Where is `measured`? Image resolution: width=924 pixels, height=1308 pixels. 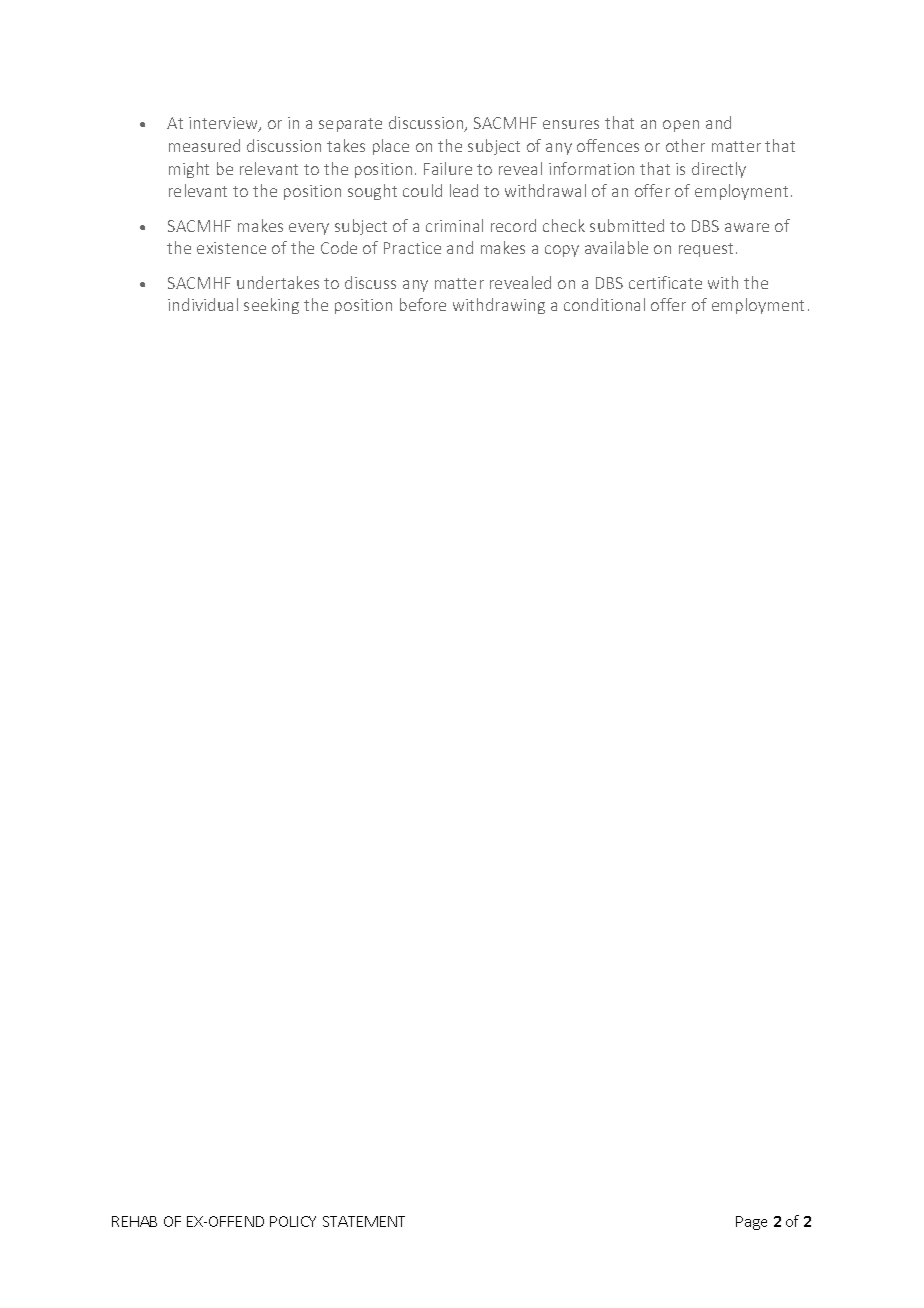 measured is located at coordinates (204, 145).
